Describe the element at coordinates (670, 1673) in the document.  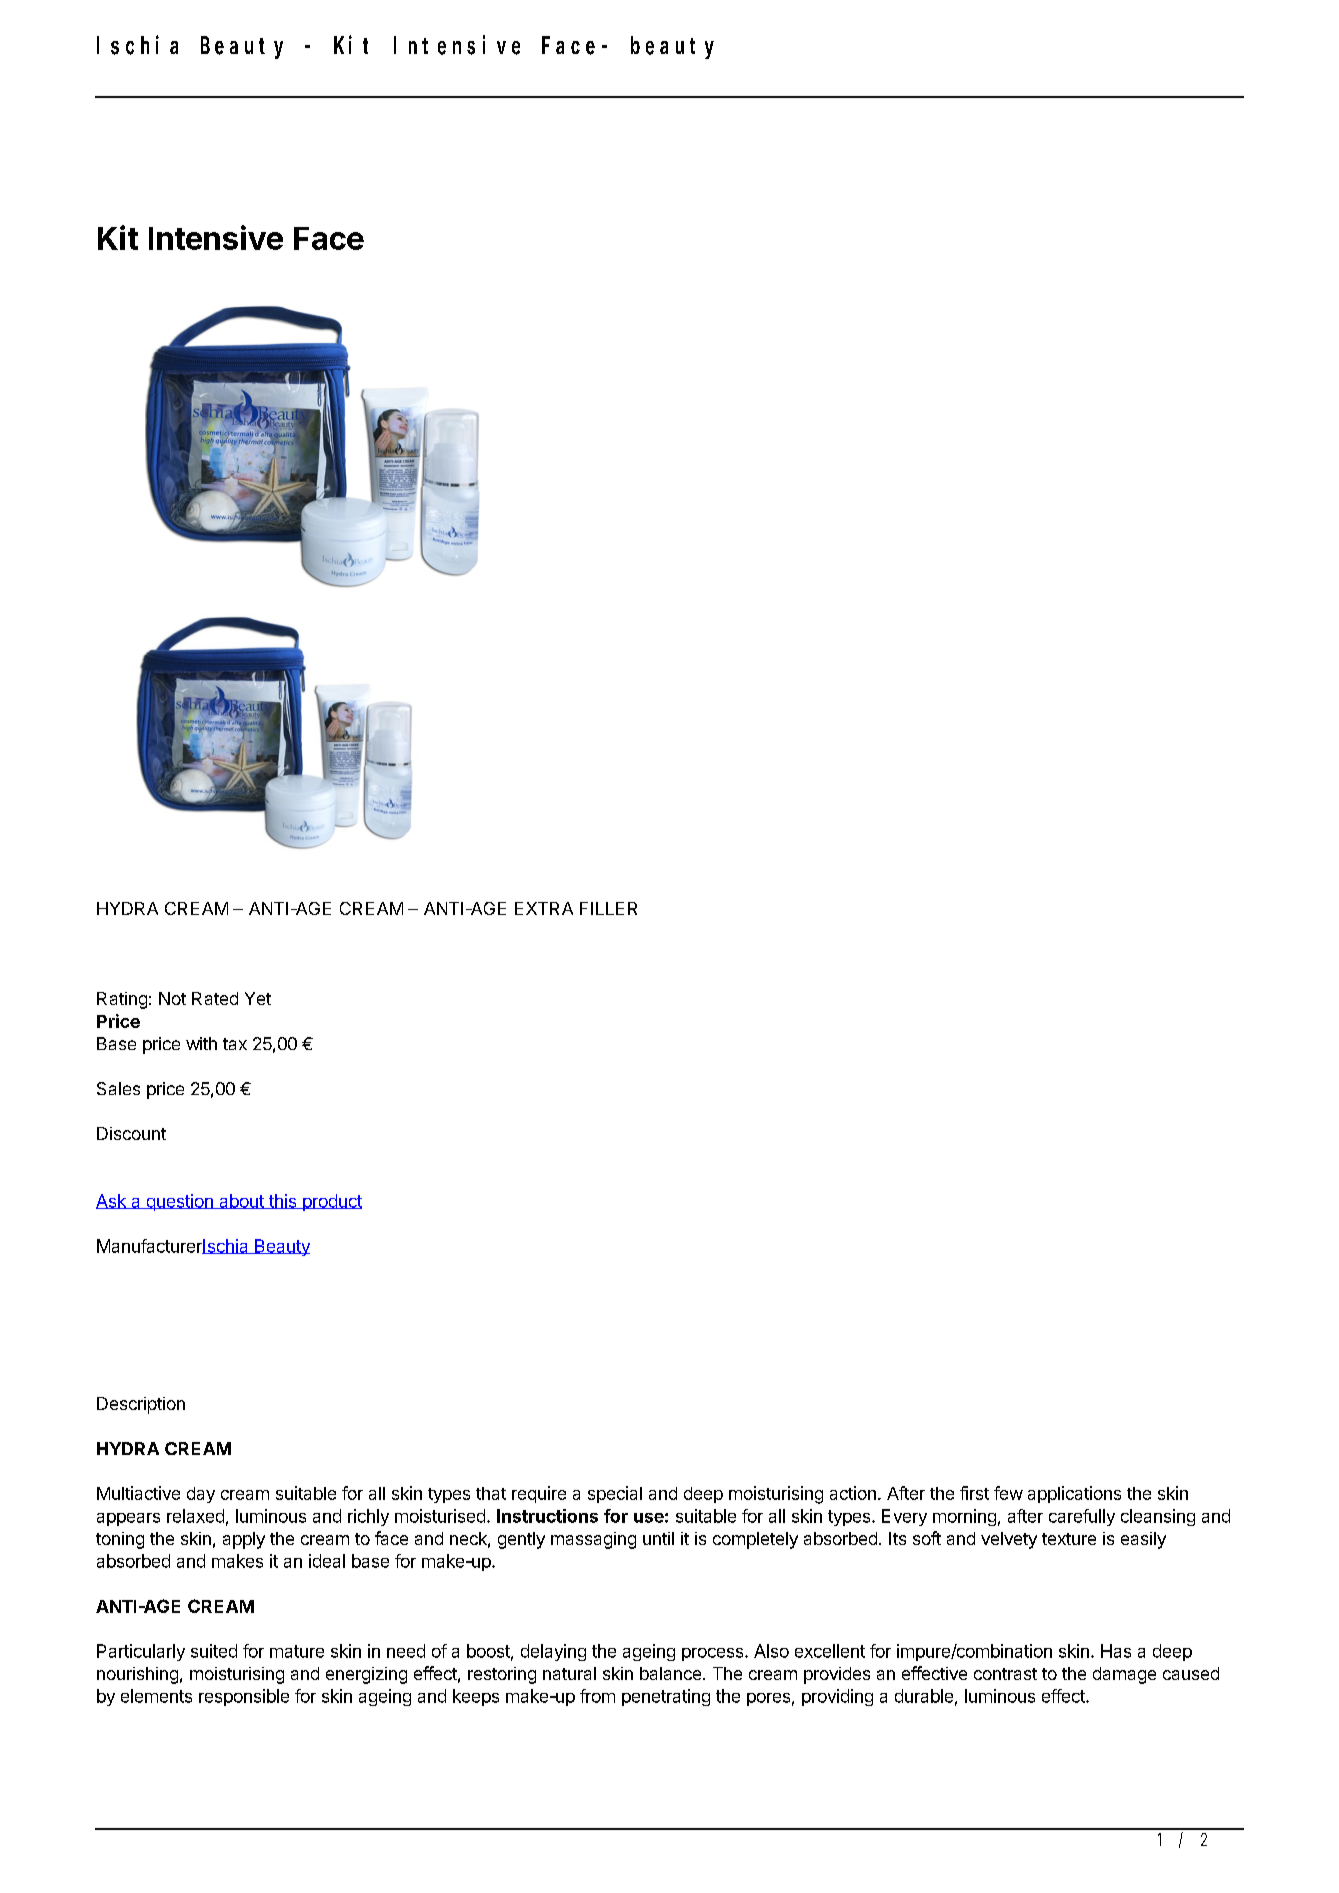
I see `balance` at that location.
